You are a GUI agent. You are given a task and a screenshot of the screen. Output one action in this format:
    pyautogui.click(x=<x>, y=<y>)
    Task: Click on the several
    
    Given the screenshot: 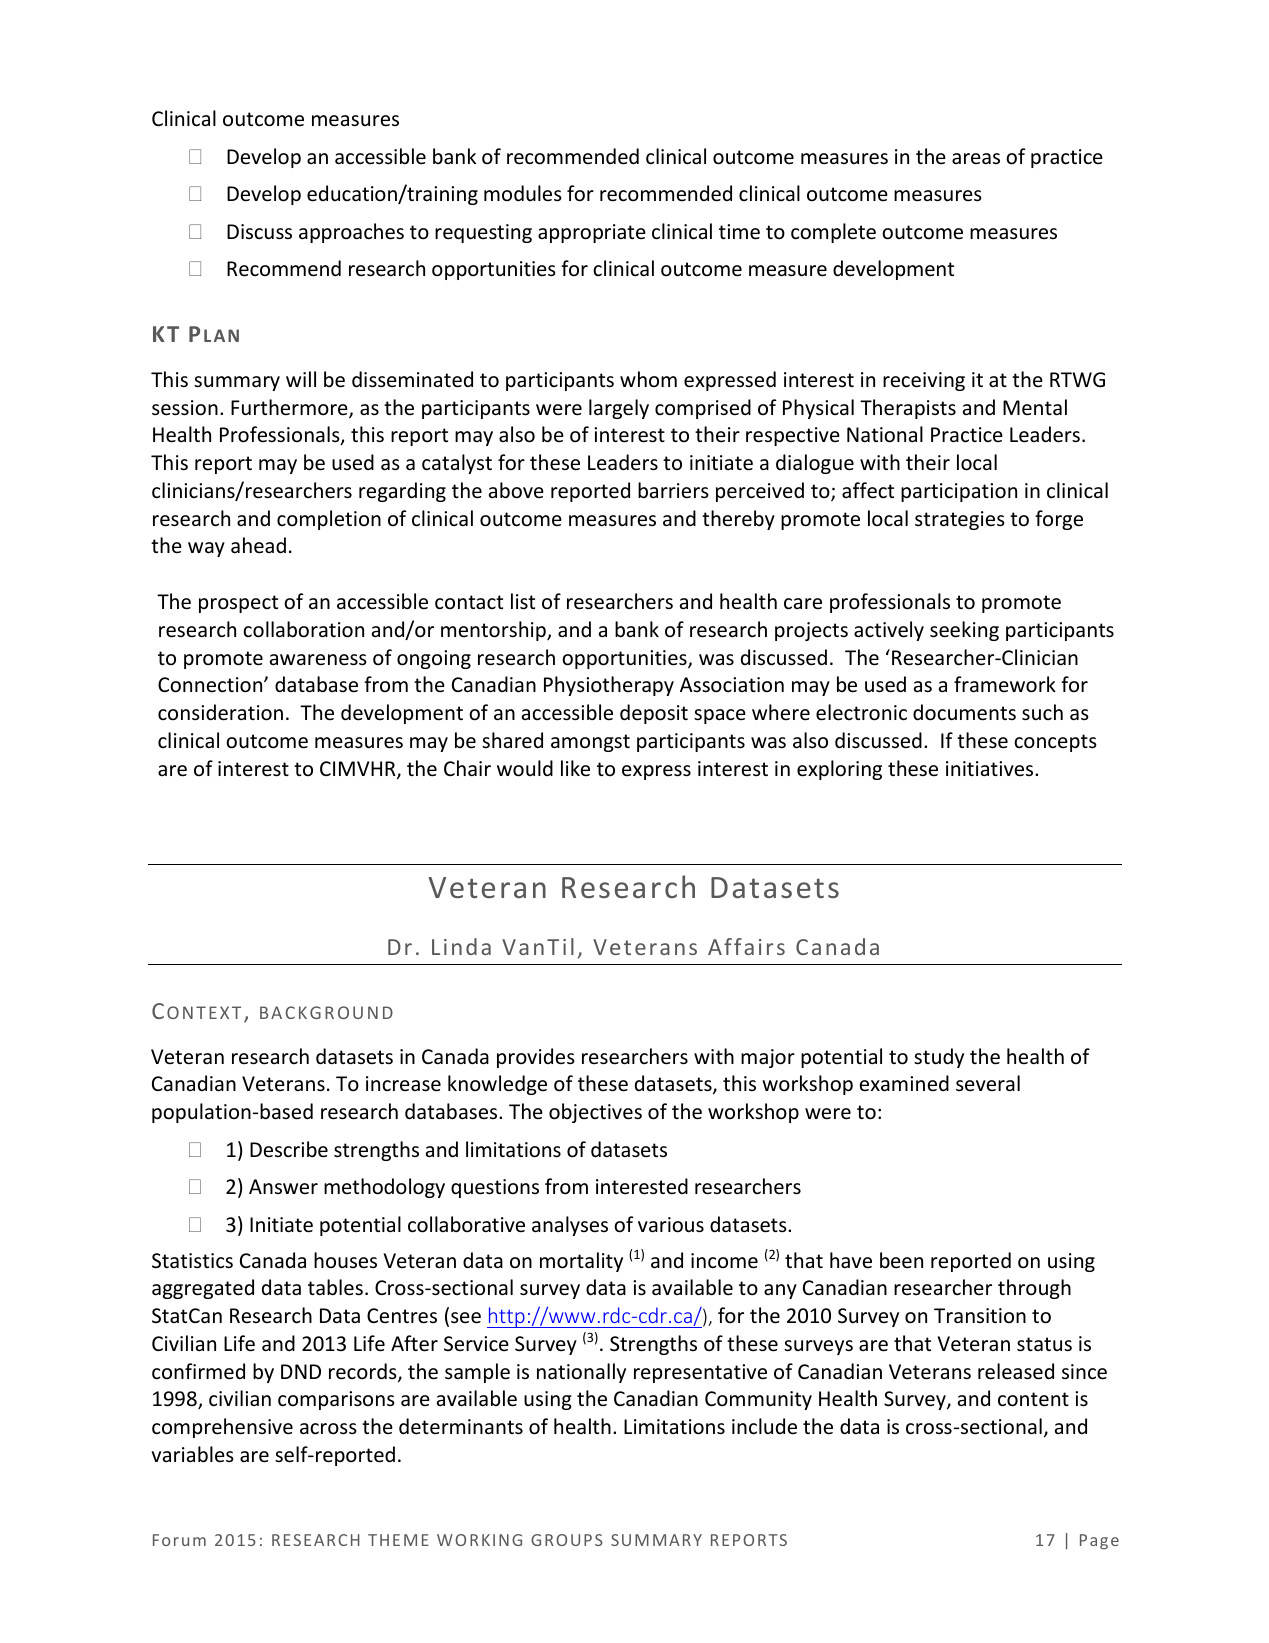 What is the action you would take?
    pyautogui.click(x=988, y=1083)
